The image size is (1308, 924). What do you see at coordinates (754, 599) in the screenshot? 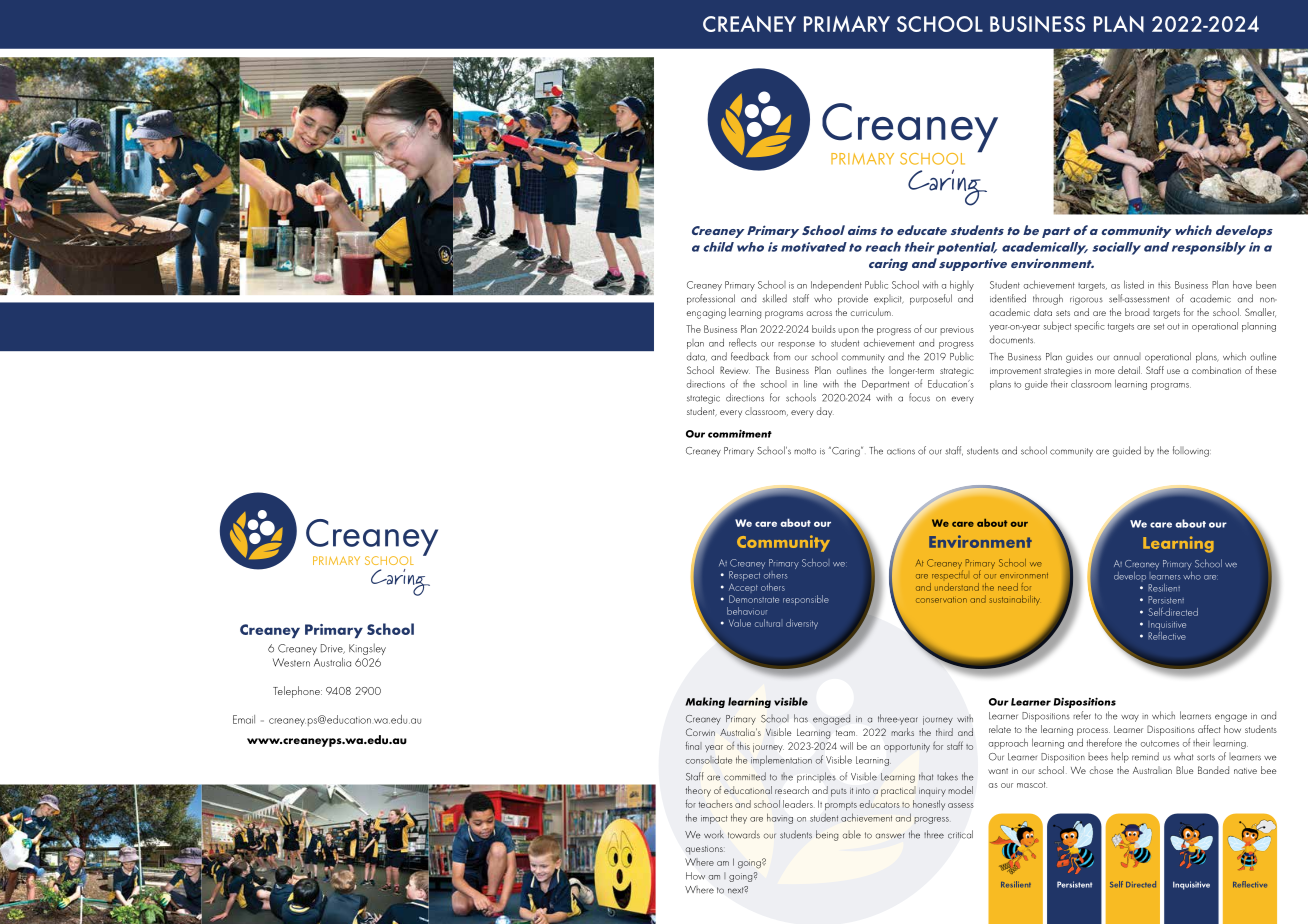
I see `Demonstrate` at bounding box center [754, 599].
